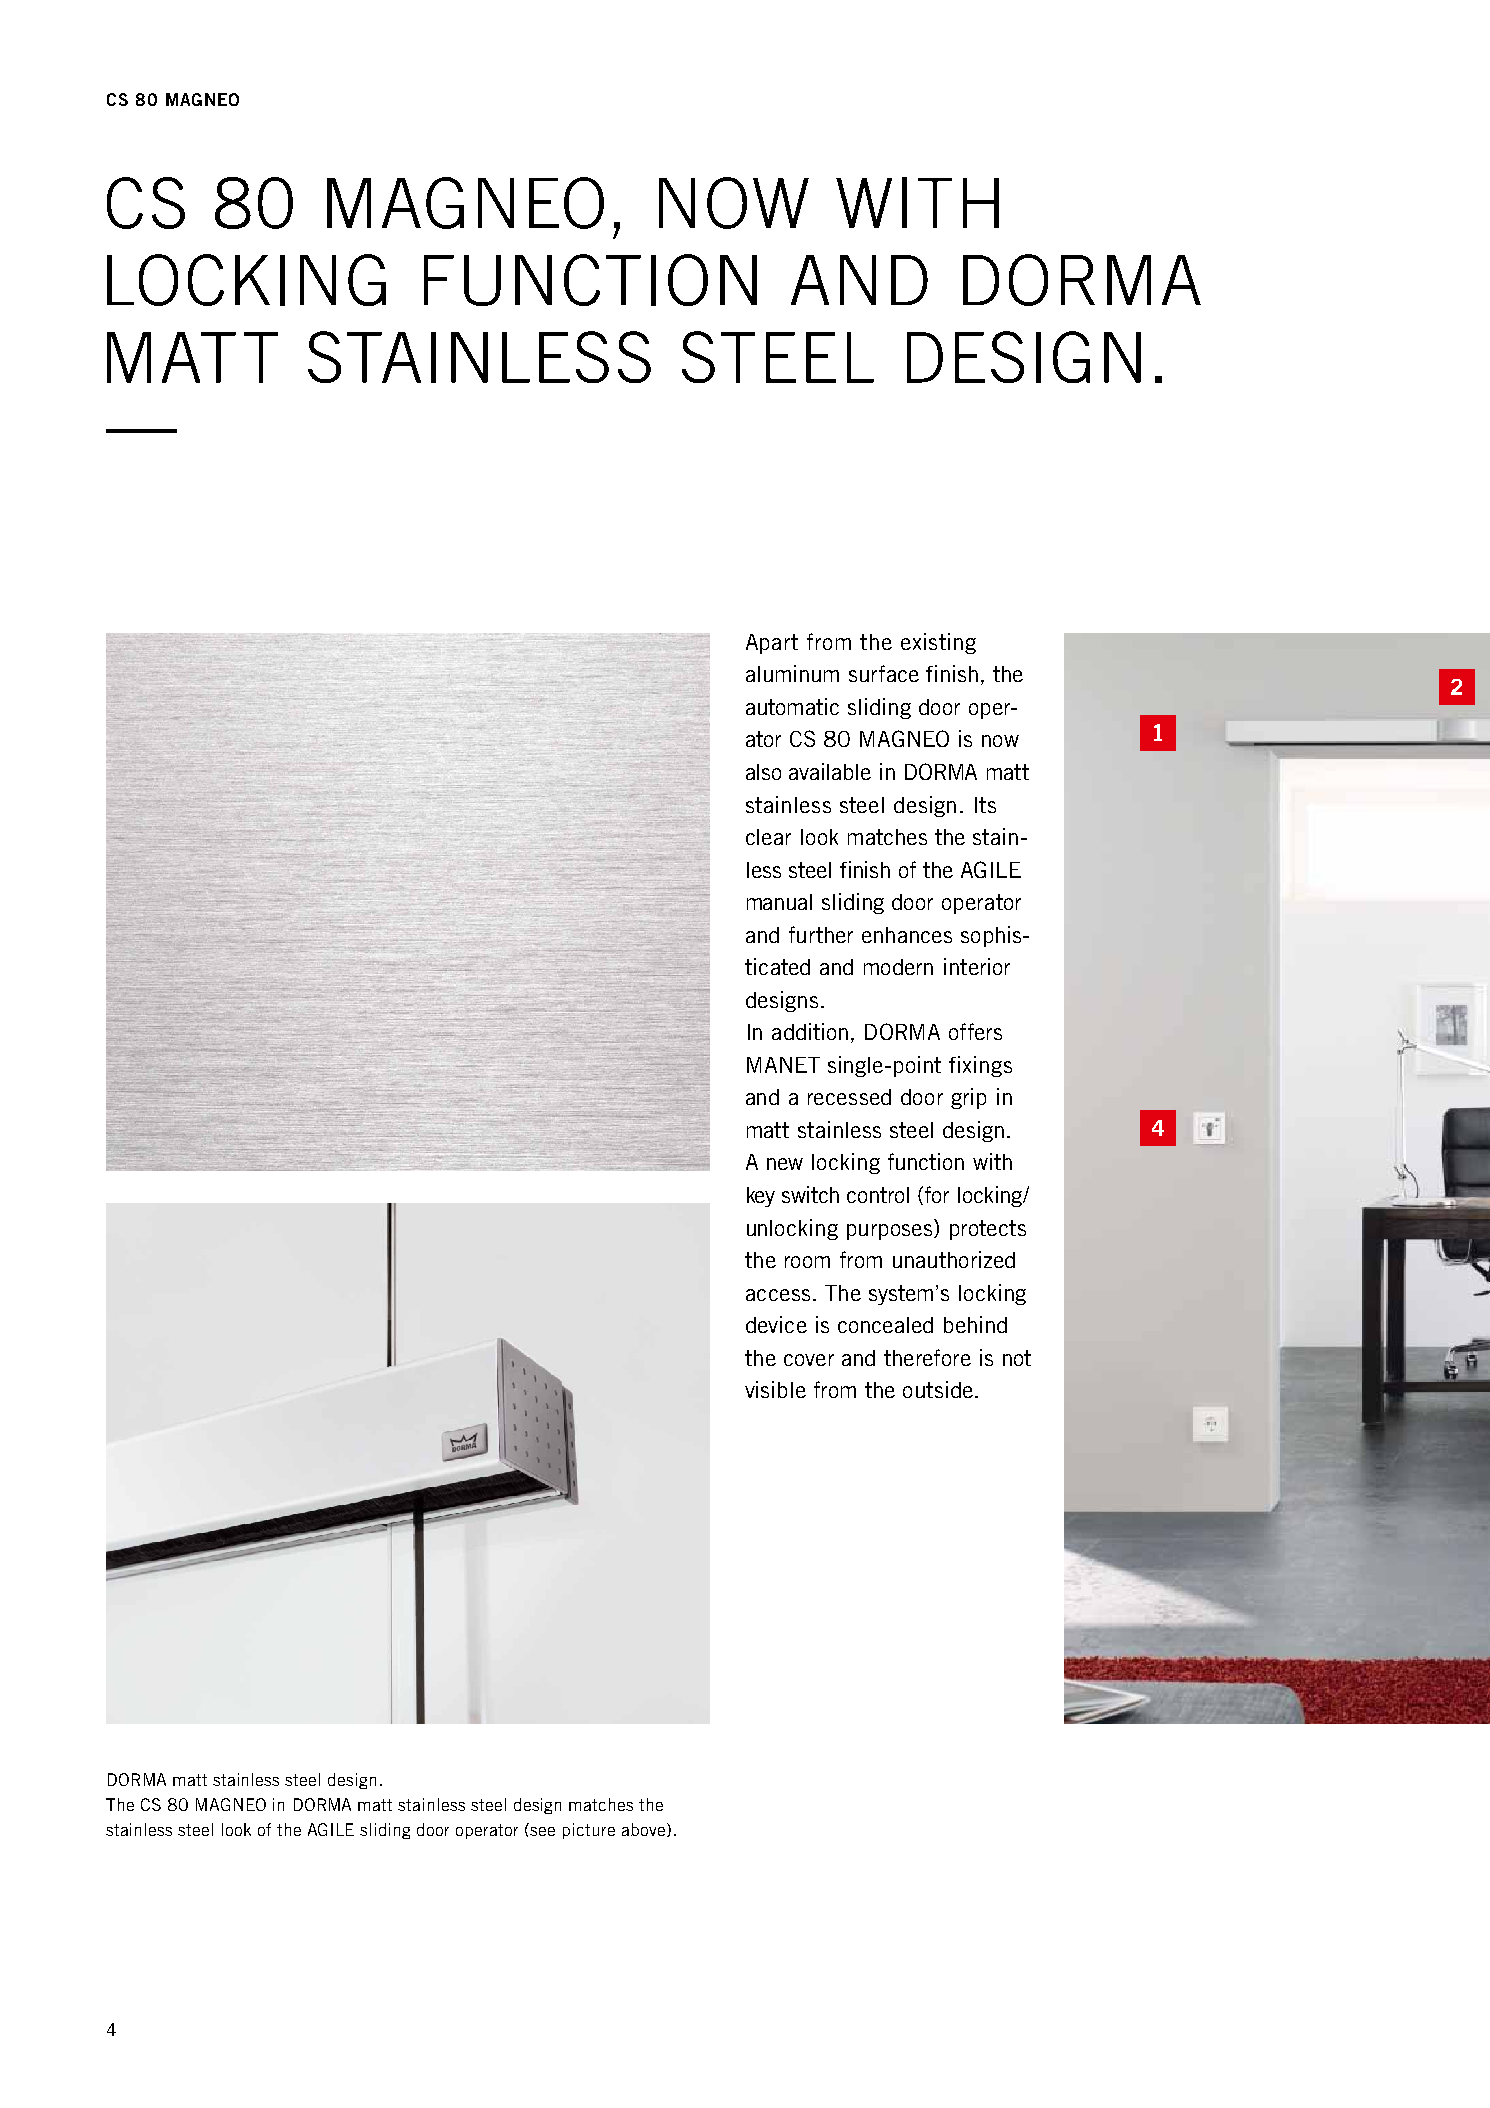 This screenshot has height=2108, width=1490. I want to click on outside, so click(938, 1389).
